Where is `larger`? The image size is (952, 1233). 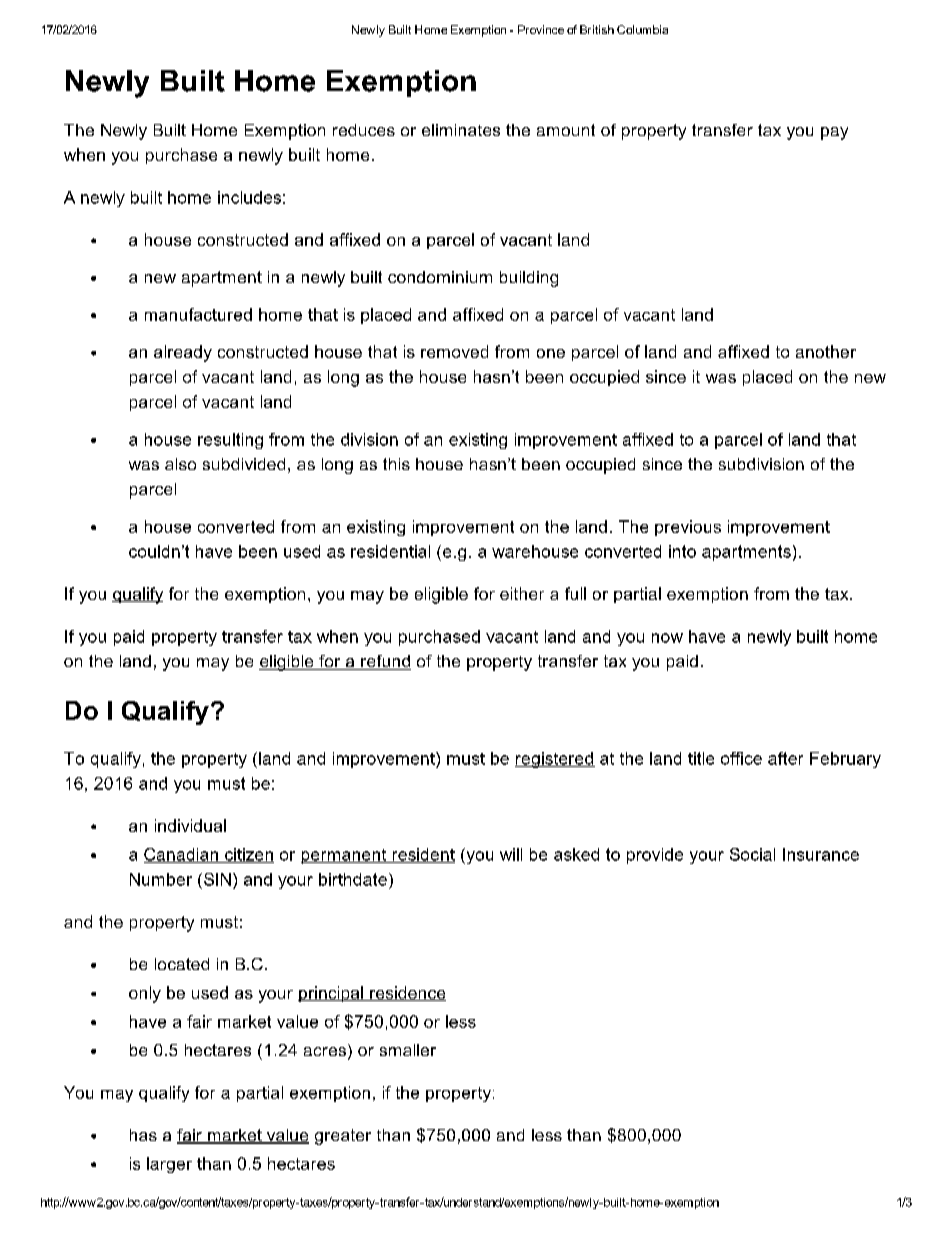 larger is located at coordinates (169, 1165).
